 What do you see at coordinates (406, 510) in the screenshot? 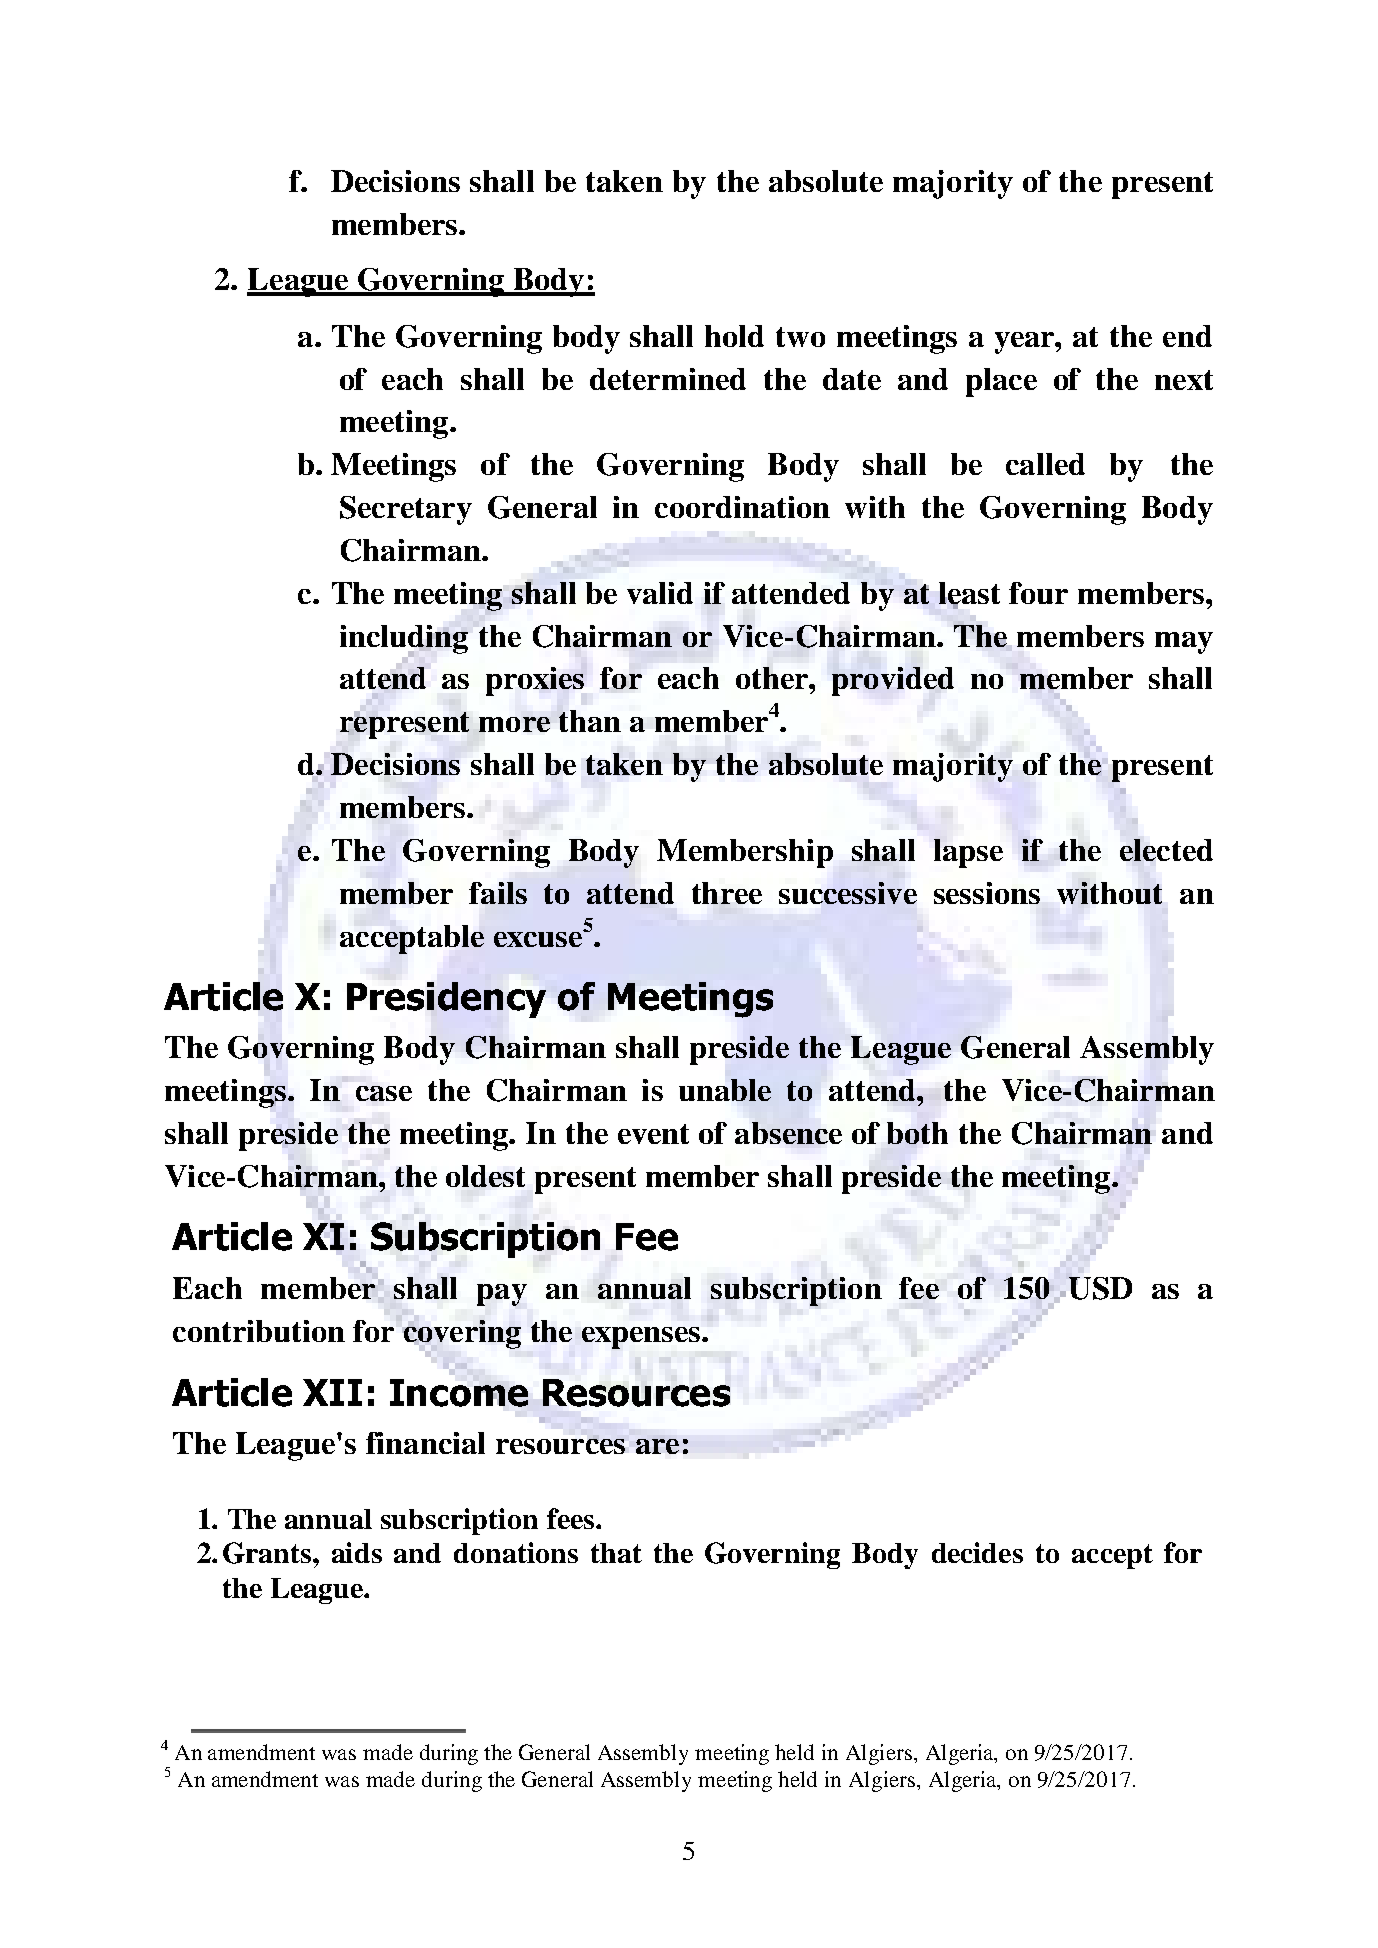
I see `Secretary` at bounding box center [406, 510].
